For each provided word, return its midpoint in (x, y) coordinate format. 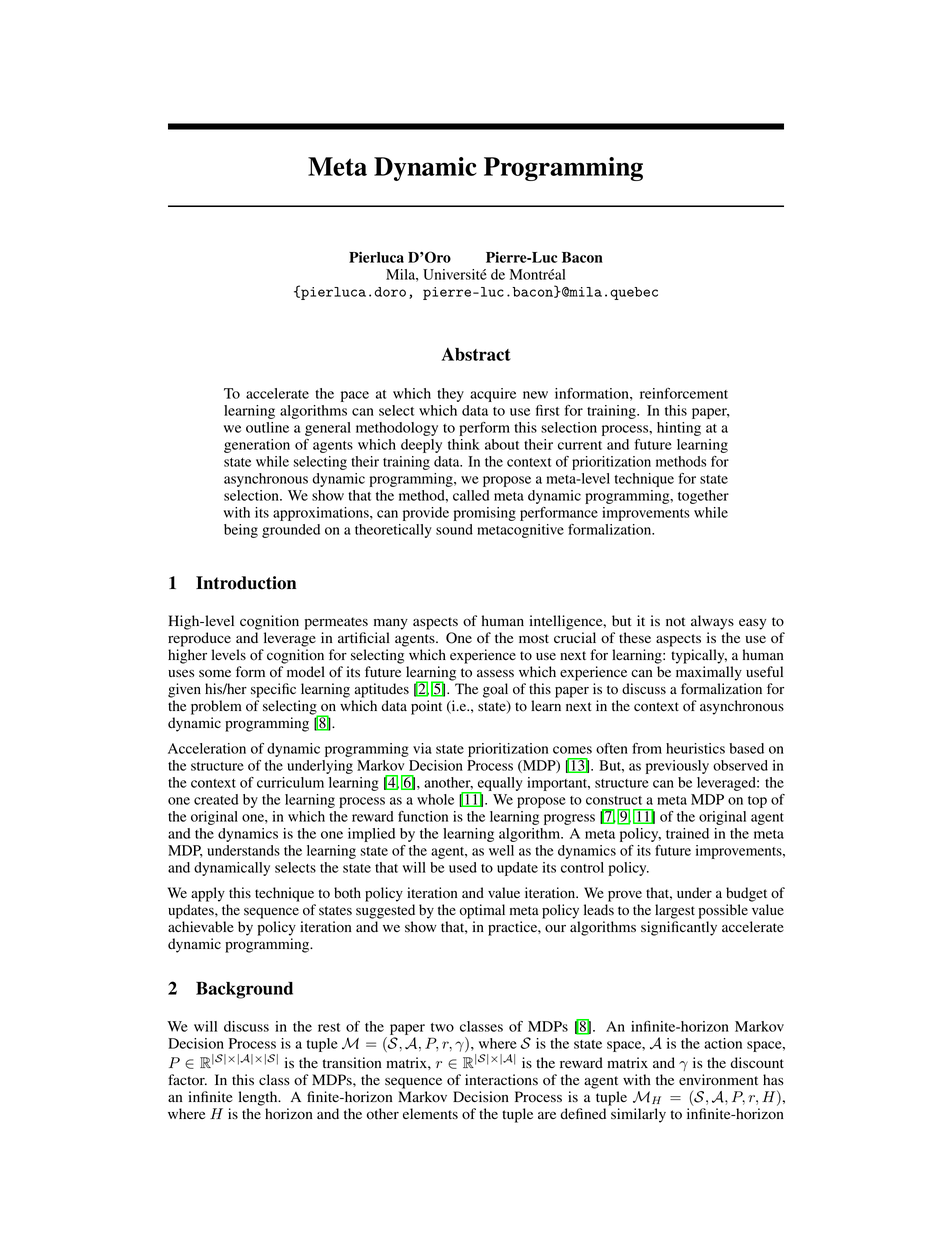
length (259, 1098)
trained (687, 833)
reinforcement (684, 393)
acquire (493, 395)
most (534, 639)
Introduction (246, 583)
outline (267, 427)
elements (430, 1113)
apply (208, 894)
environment (718, 1080)
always (712, 622)
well (501, 850)
